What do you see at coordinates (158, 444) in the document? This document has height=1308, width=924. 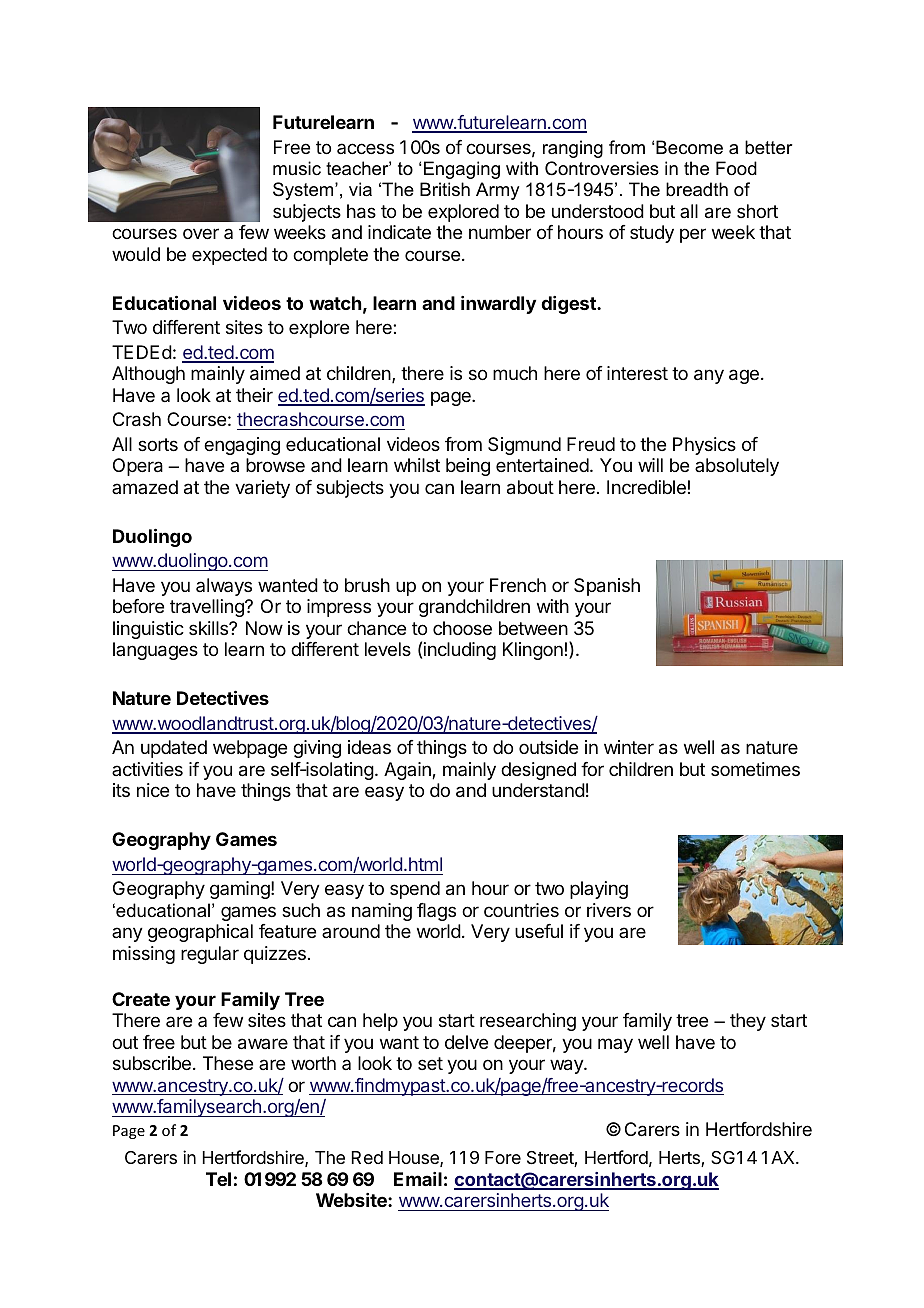 I see `sorts` at bounding box center [158, 444].
